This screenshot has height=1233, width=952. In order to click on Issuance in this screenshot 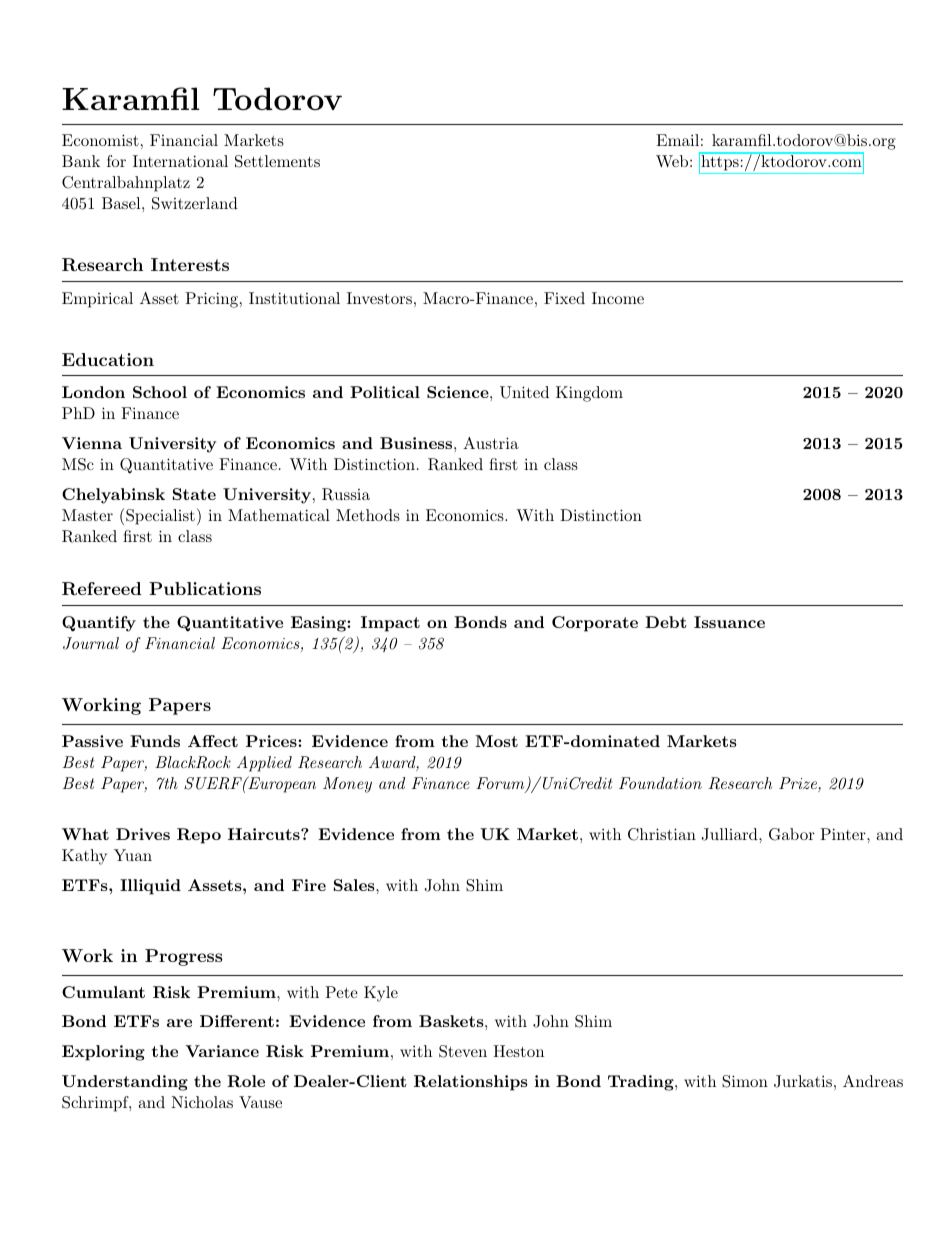, I will do `click(729, 622)`.
